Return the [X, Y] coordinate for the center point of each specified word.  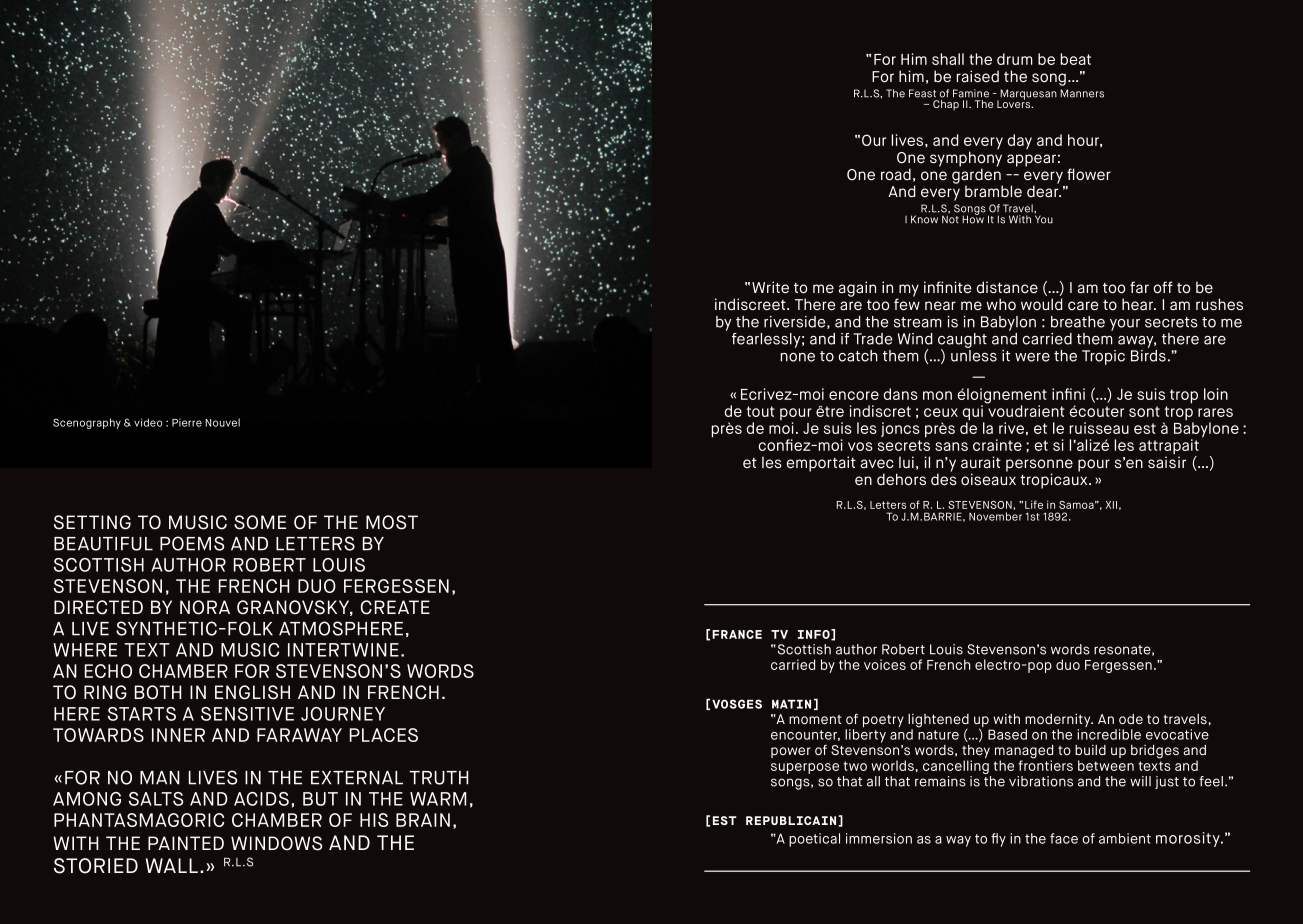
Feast [922, 93]
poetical [814, 840]
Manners [1082, 93]
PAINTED [186, 843]
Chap [946, 105]
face [1064, 838]
